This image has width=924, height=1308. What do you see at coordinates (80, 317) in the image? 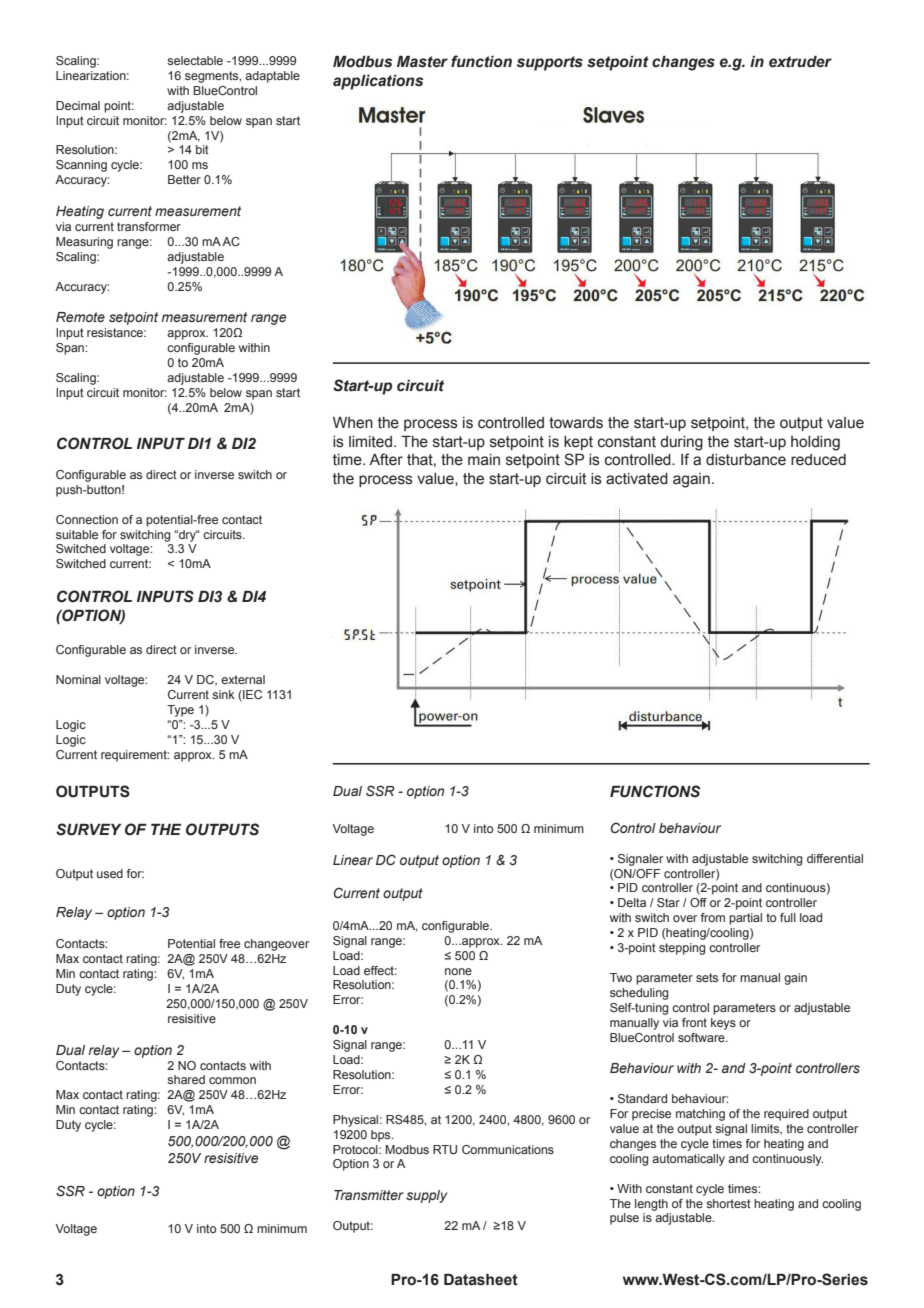
I see `Remote` at bounding box center [80, 317].
